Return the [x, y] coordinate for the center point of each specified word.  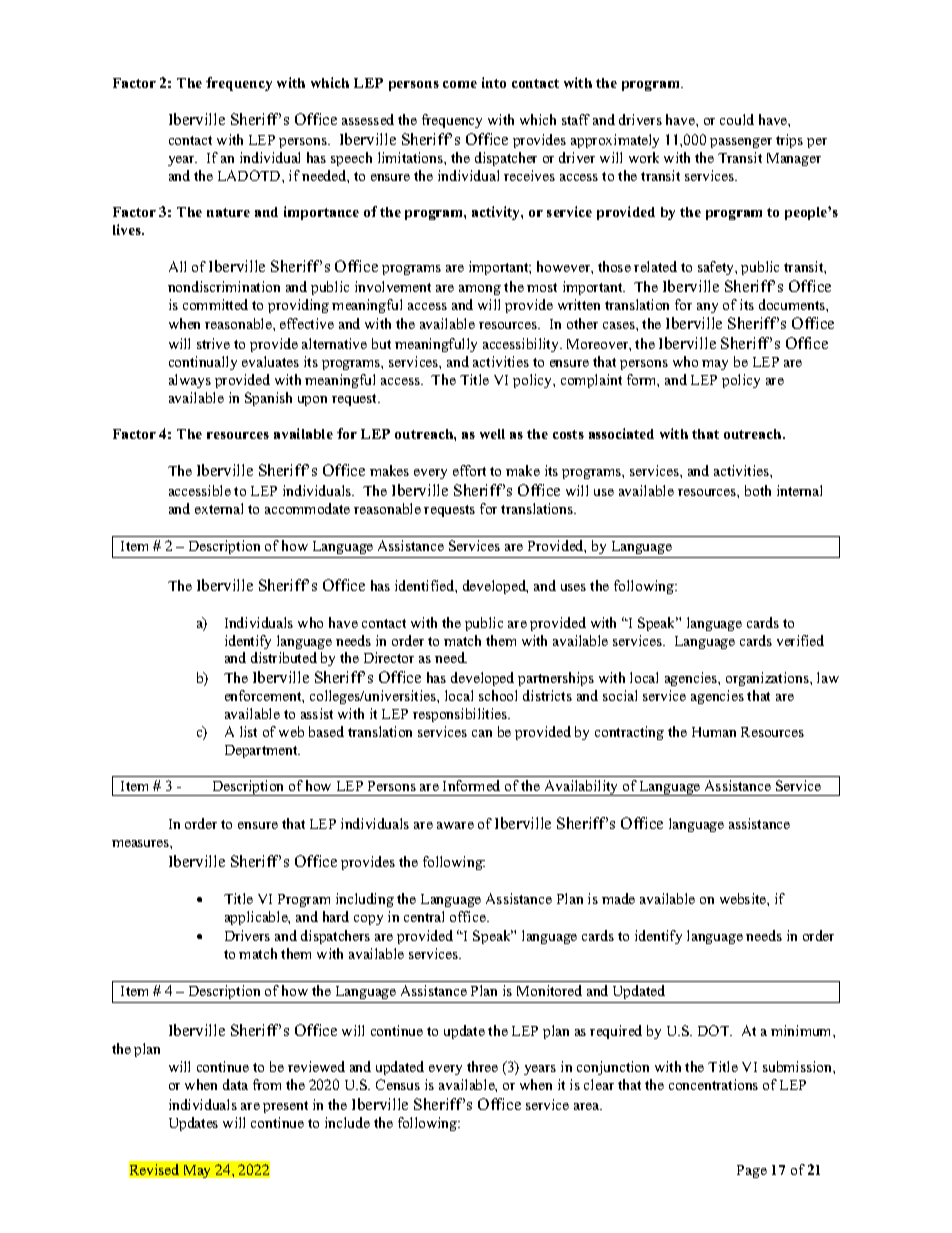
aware [455, 825]
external [219, 508]
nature [228, 212]
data [235, 1084]
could [737, 119]
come [460, 84]
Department [262, 751]
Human [714, 732]
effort [469, 470]
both [758, 490]
